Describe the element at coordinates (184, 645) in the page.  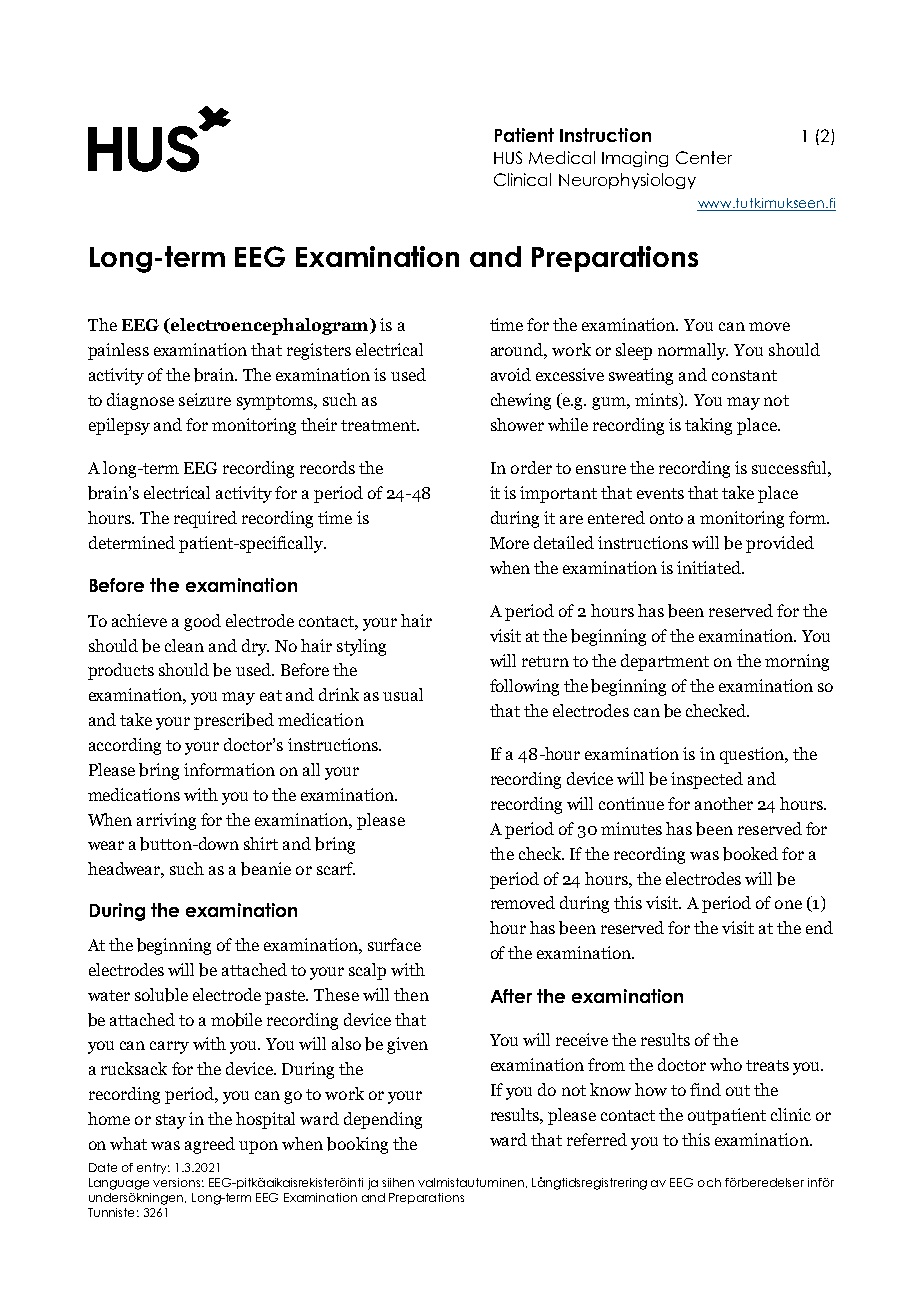
I see `clean` at that location.
